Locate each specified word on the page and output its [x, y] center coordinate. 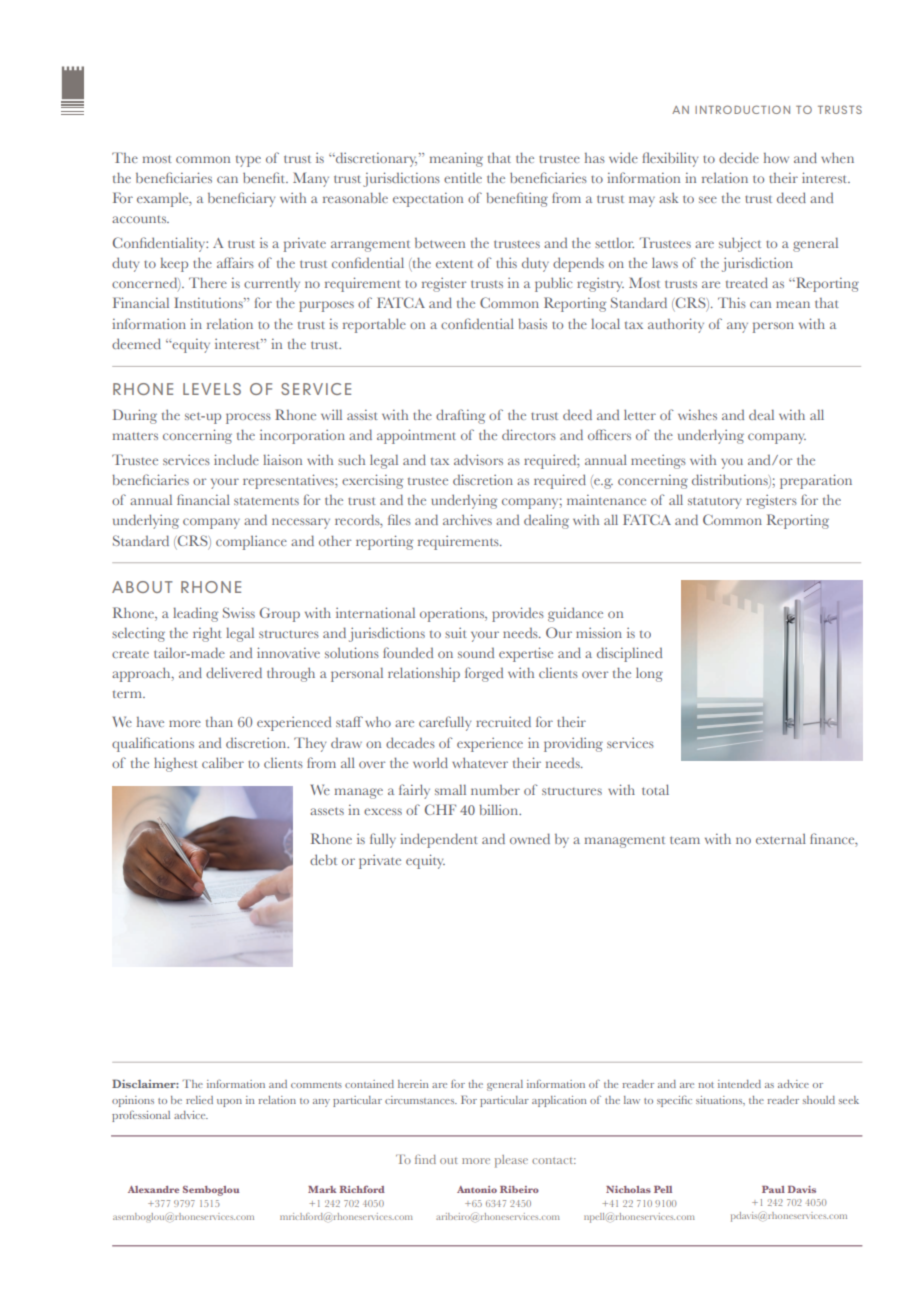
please [511, 1161]
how [776, 158]
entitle [463, 178]
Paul [773, 1189]
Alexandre [153, 1189]
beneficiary [241, 199]
